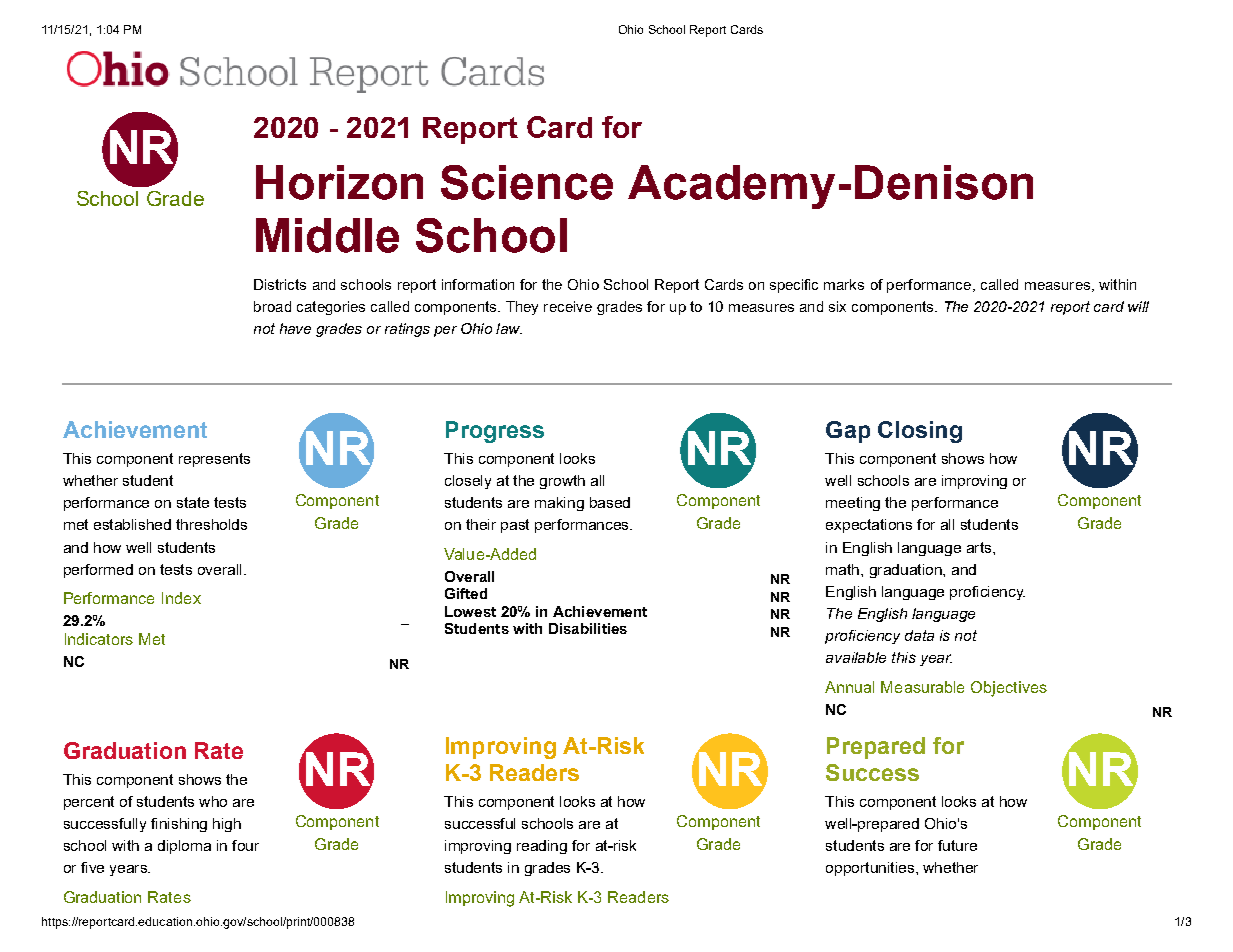  I want to click on Disabilities, so click(588, 628).
